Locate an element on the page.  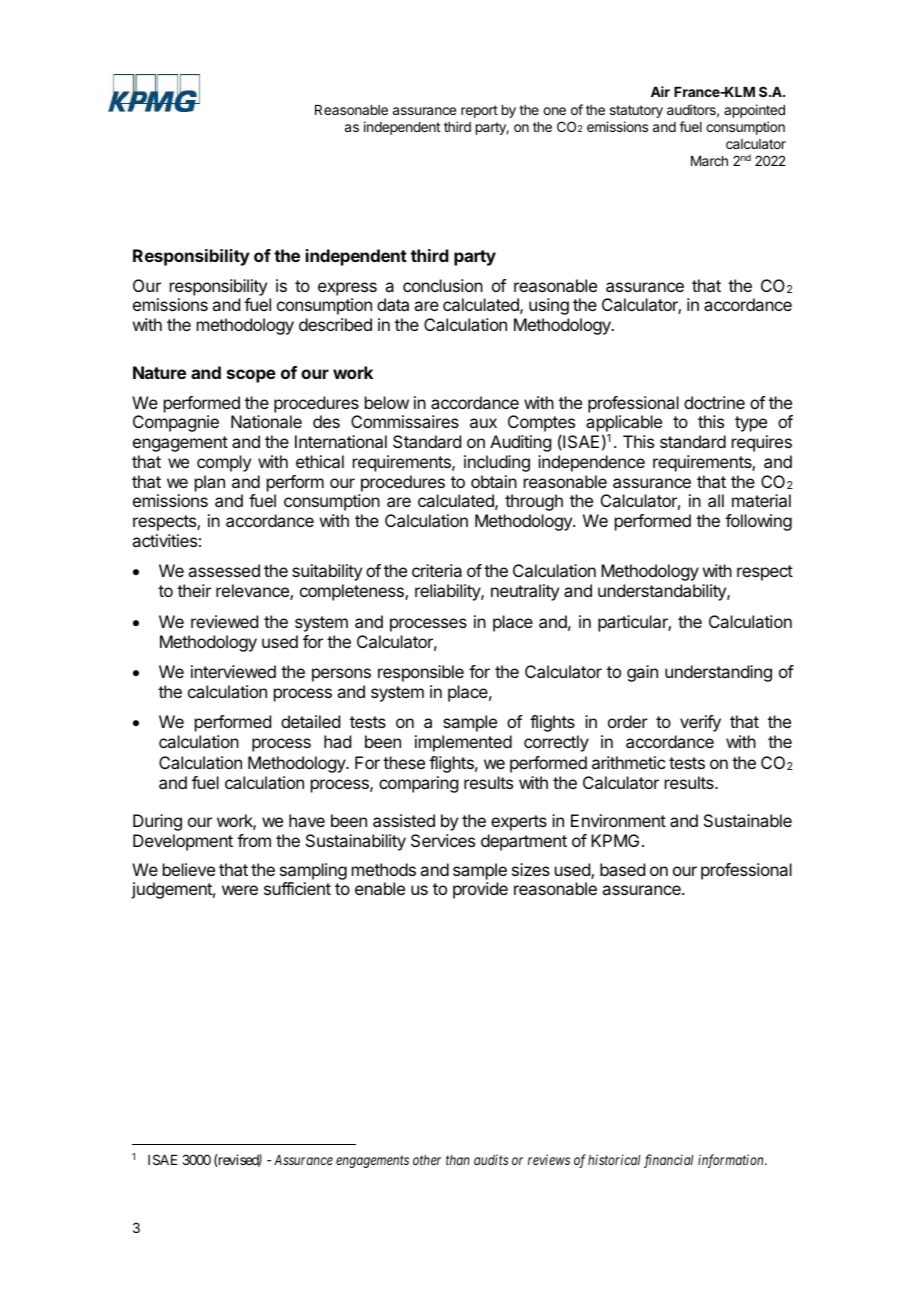
report is located at coordinates (479, 111).
